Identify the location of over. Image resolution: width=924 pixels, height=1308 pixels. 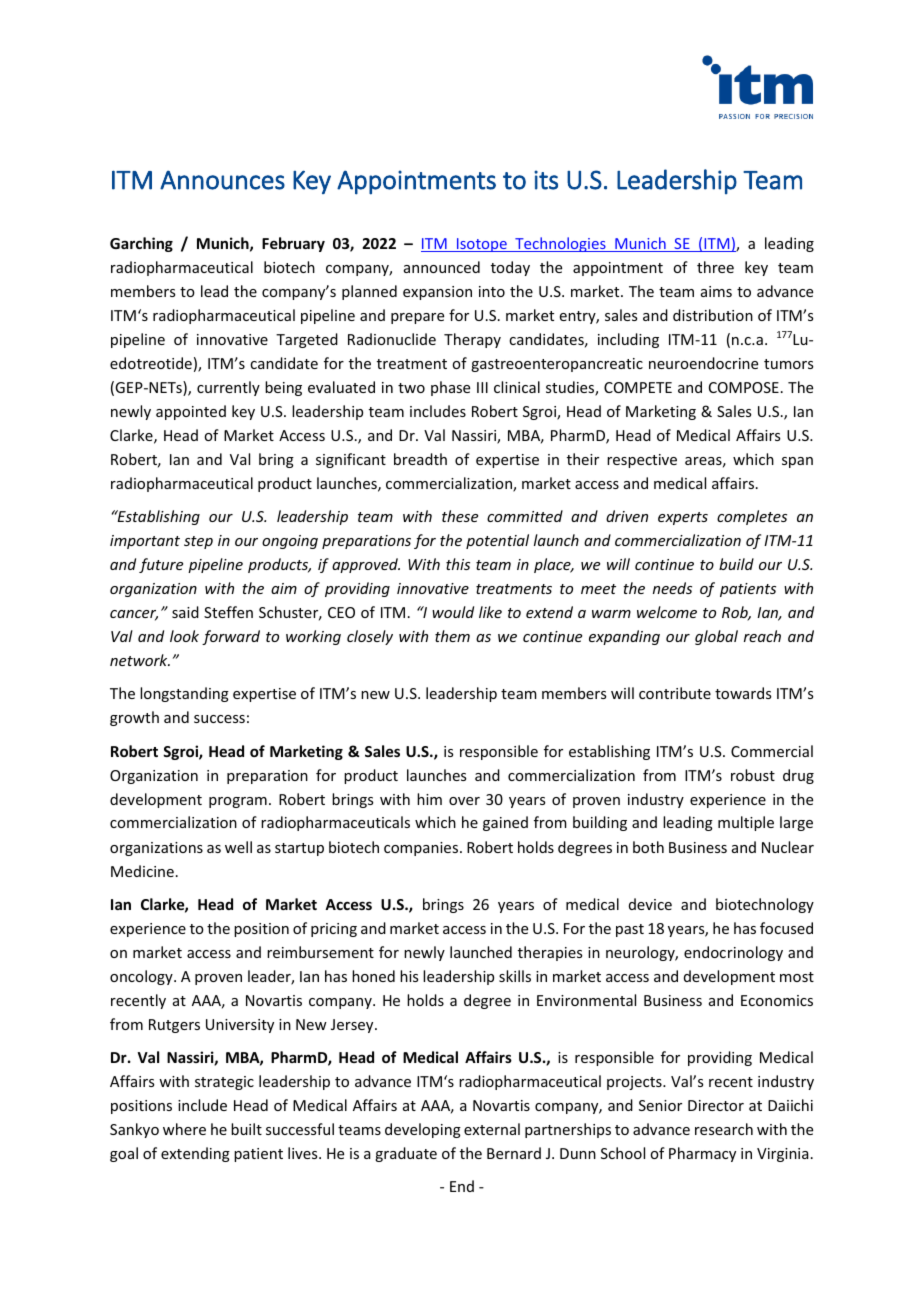
(464, 801).
